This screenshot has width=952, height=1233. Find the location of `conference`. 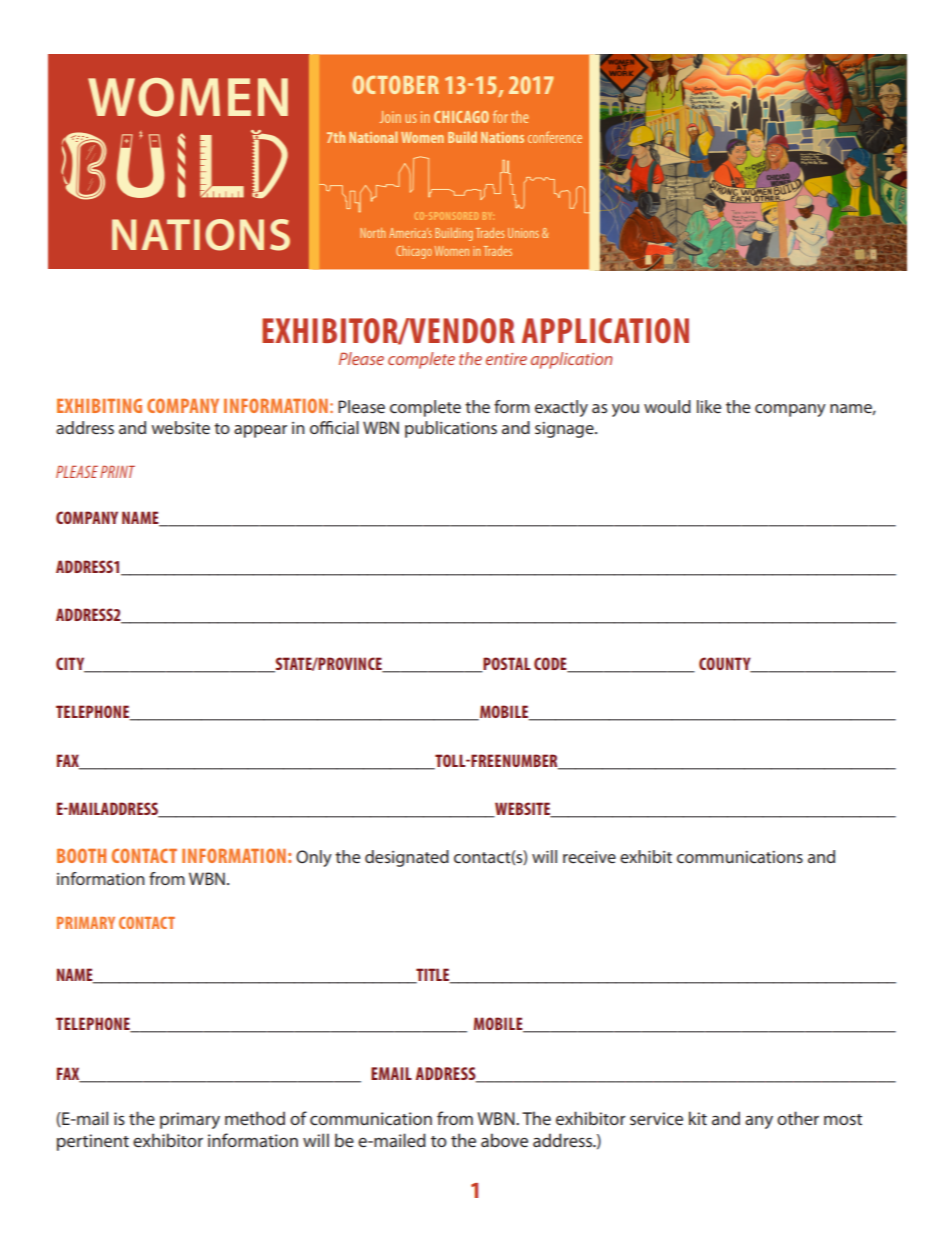

conference is located at coordinates (555, 137).
